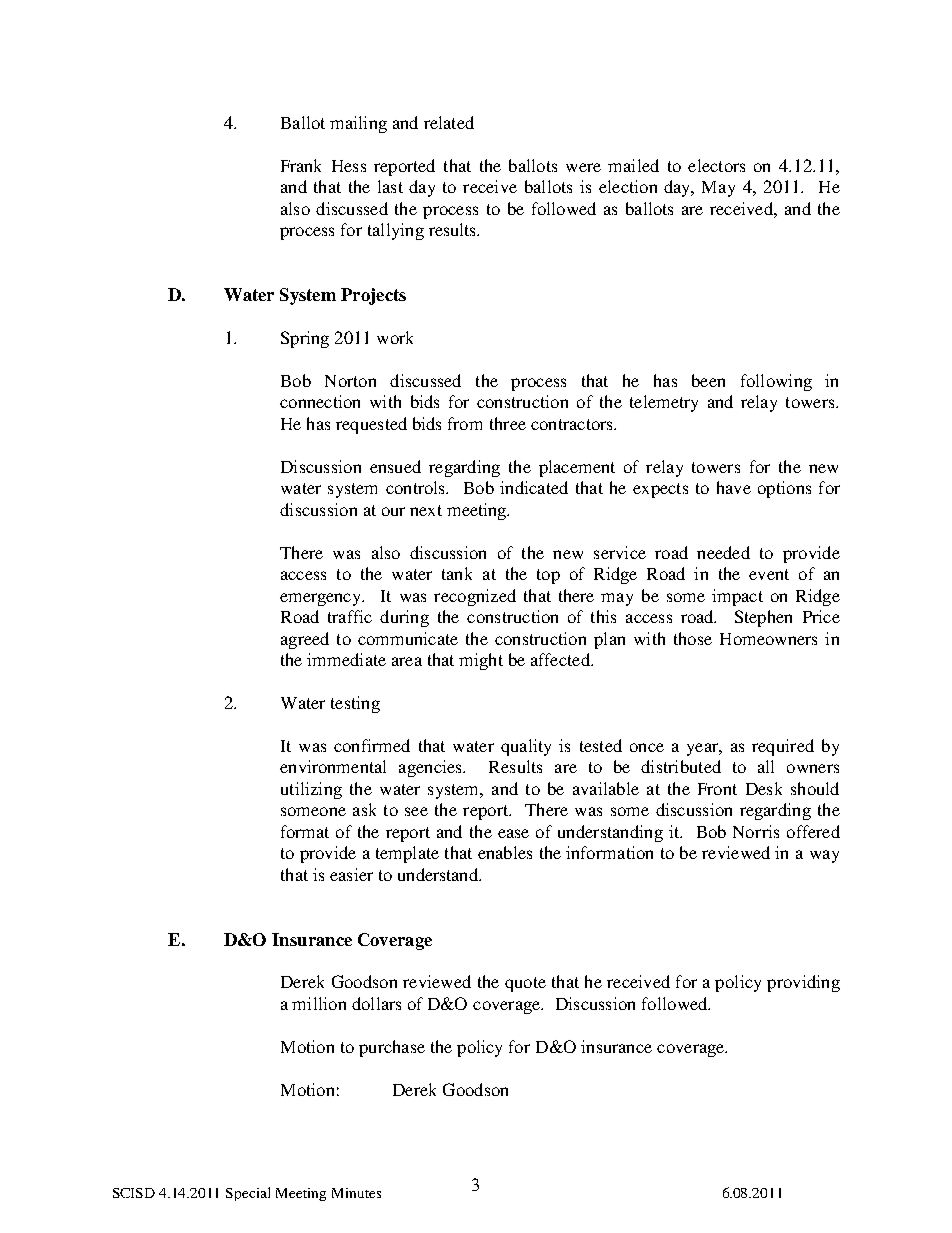  What do you see at coordinates (356, 1193) in the document?
I see `Minutes` at bounding box center [356, 1193].
